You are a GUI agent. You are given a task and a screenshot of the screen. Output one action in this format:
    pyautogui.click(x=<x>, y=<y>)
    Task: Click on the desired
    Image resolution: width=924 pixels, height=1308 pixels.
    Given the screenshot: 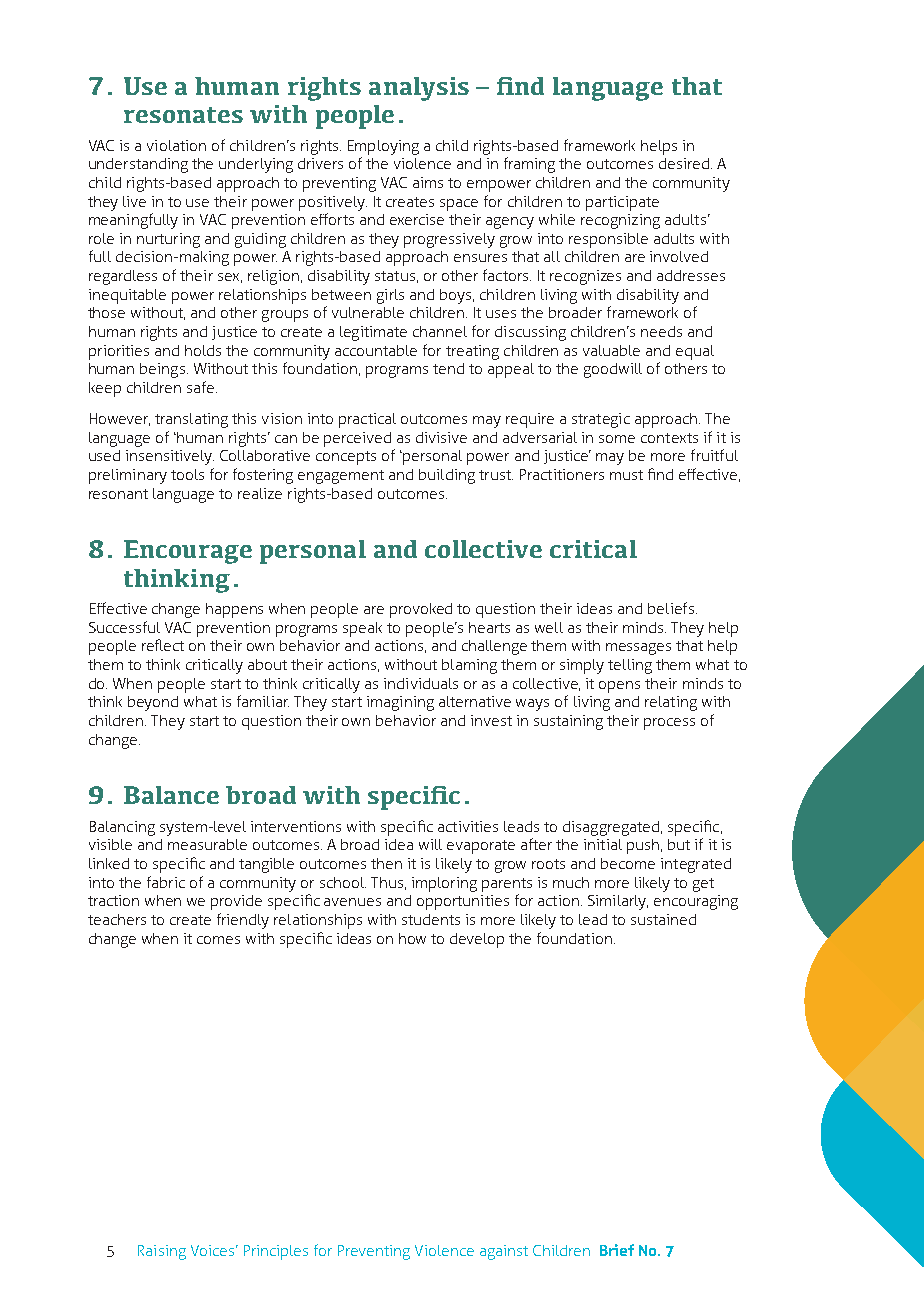 What is the action you would take?
    pyautogui.click(x=684, y=163)
